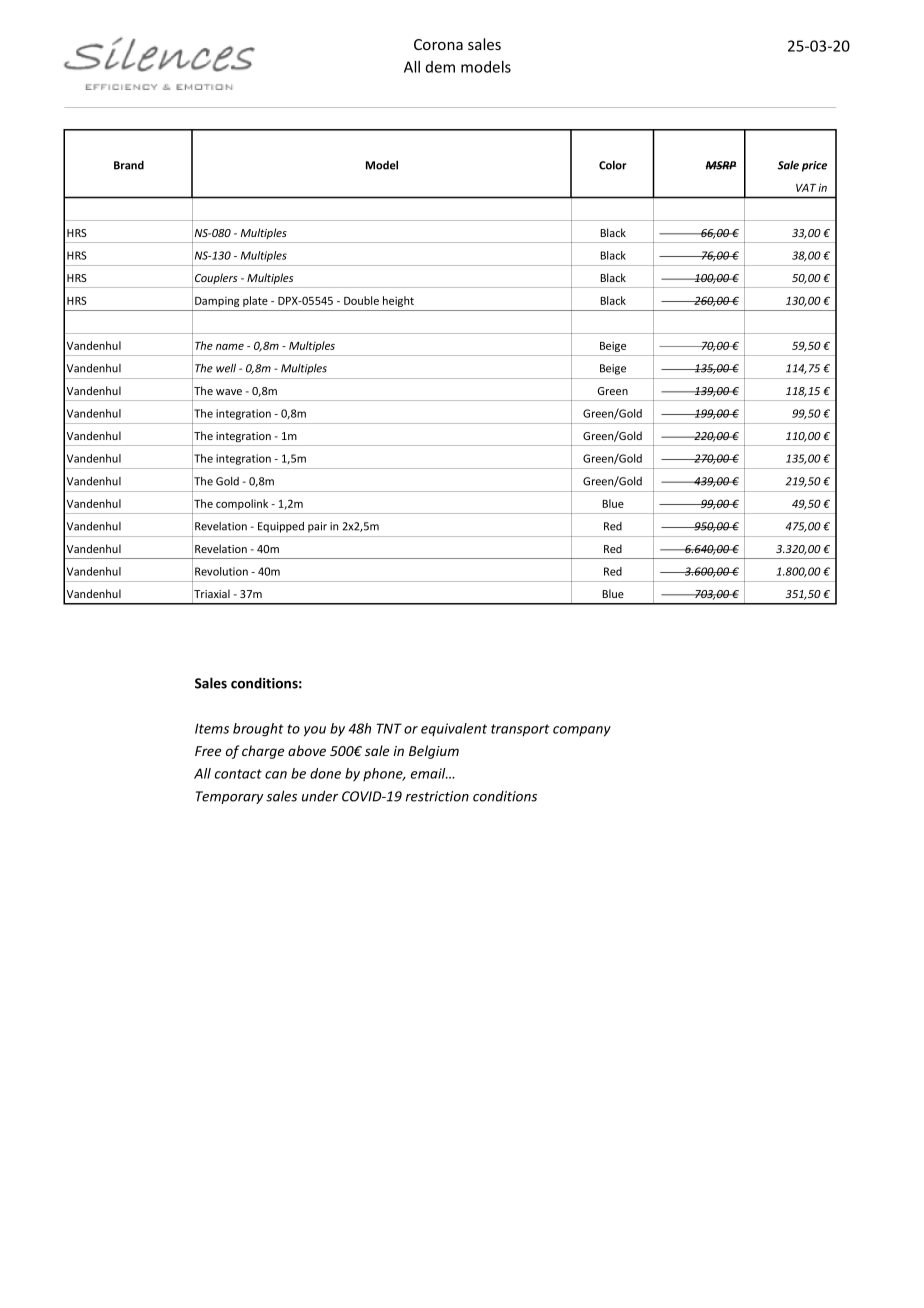 The width and height of the page is (924, 1308). I want to click on Brand, so click(129, 165).
